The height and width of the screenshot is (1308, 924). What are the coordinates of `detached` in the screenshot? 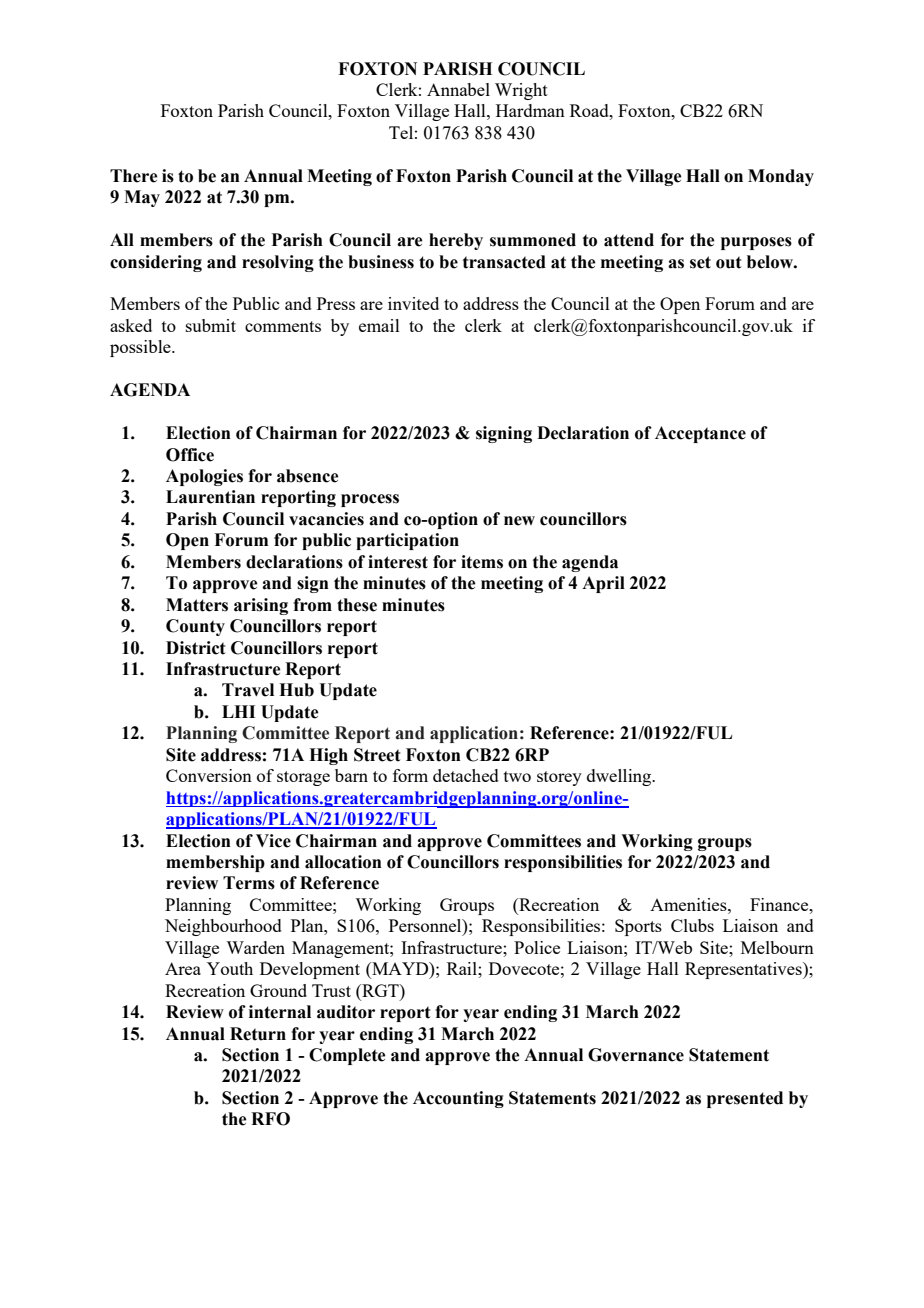 It's located at (466, 775).
